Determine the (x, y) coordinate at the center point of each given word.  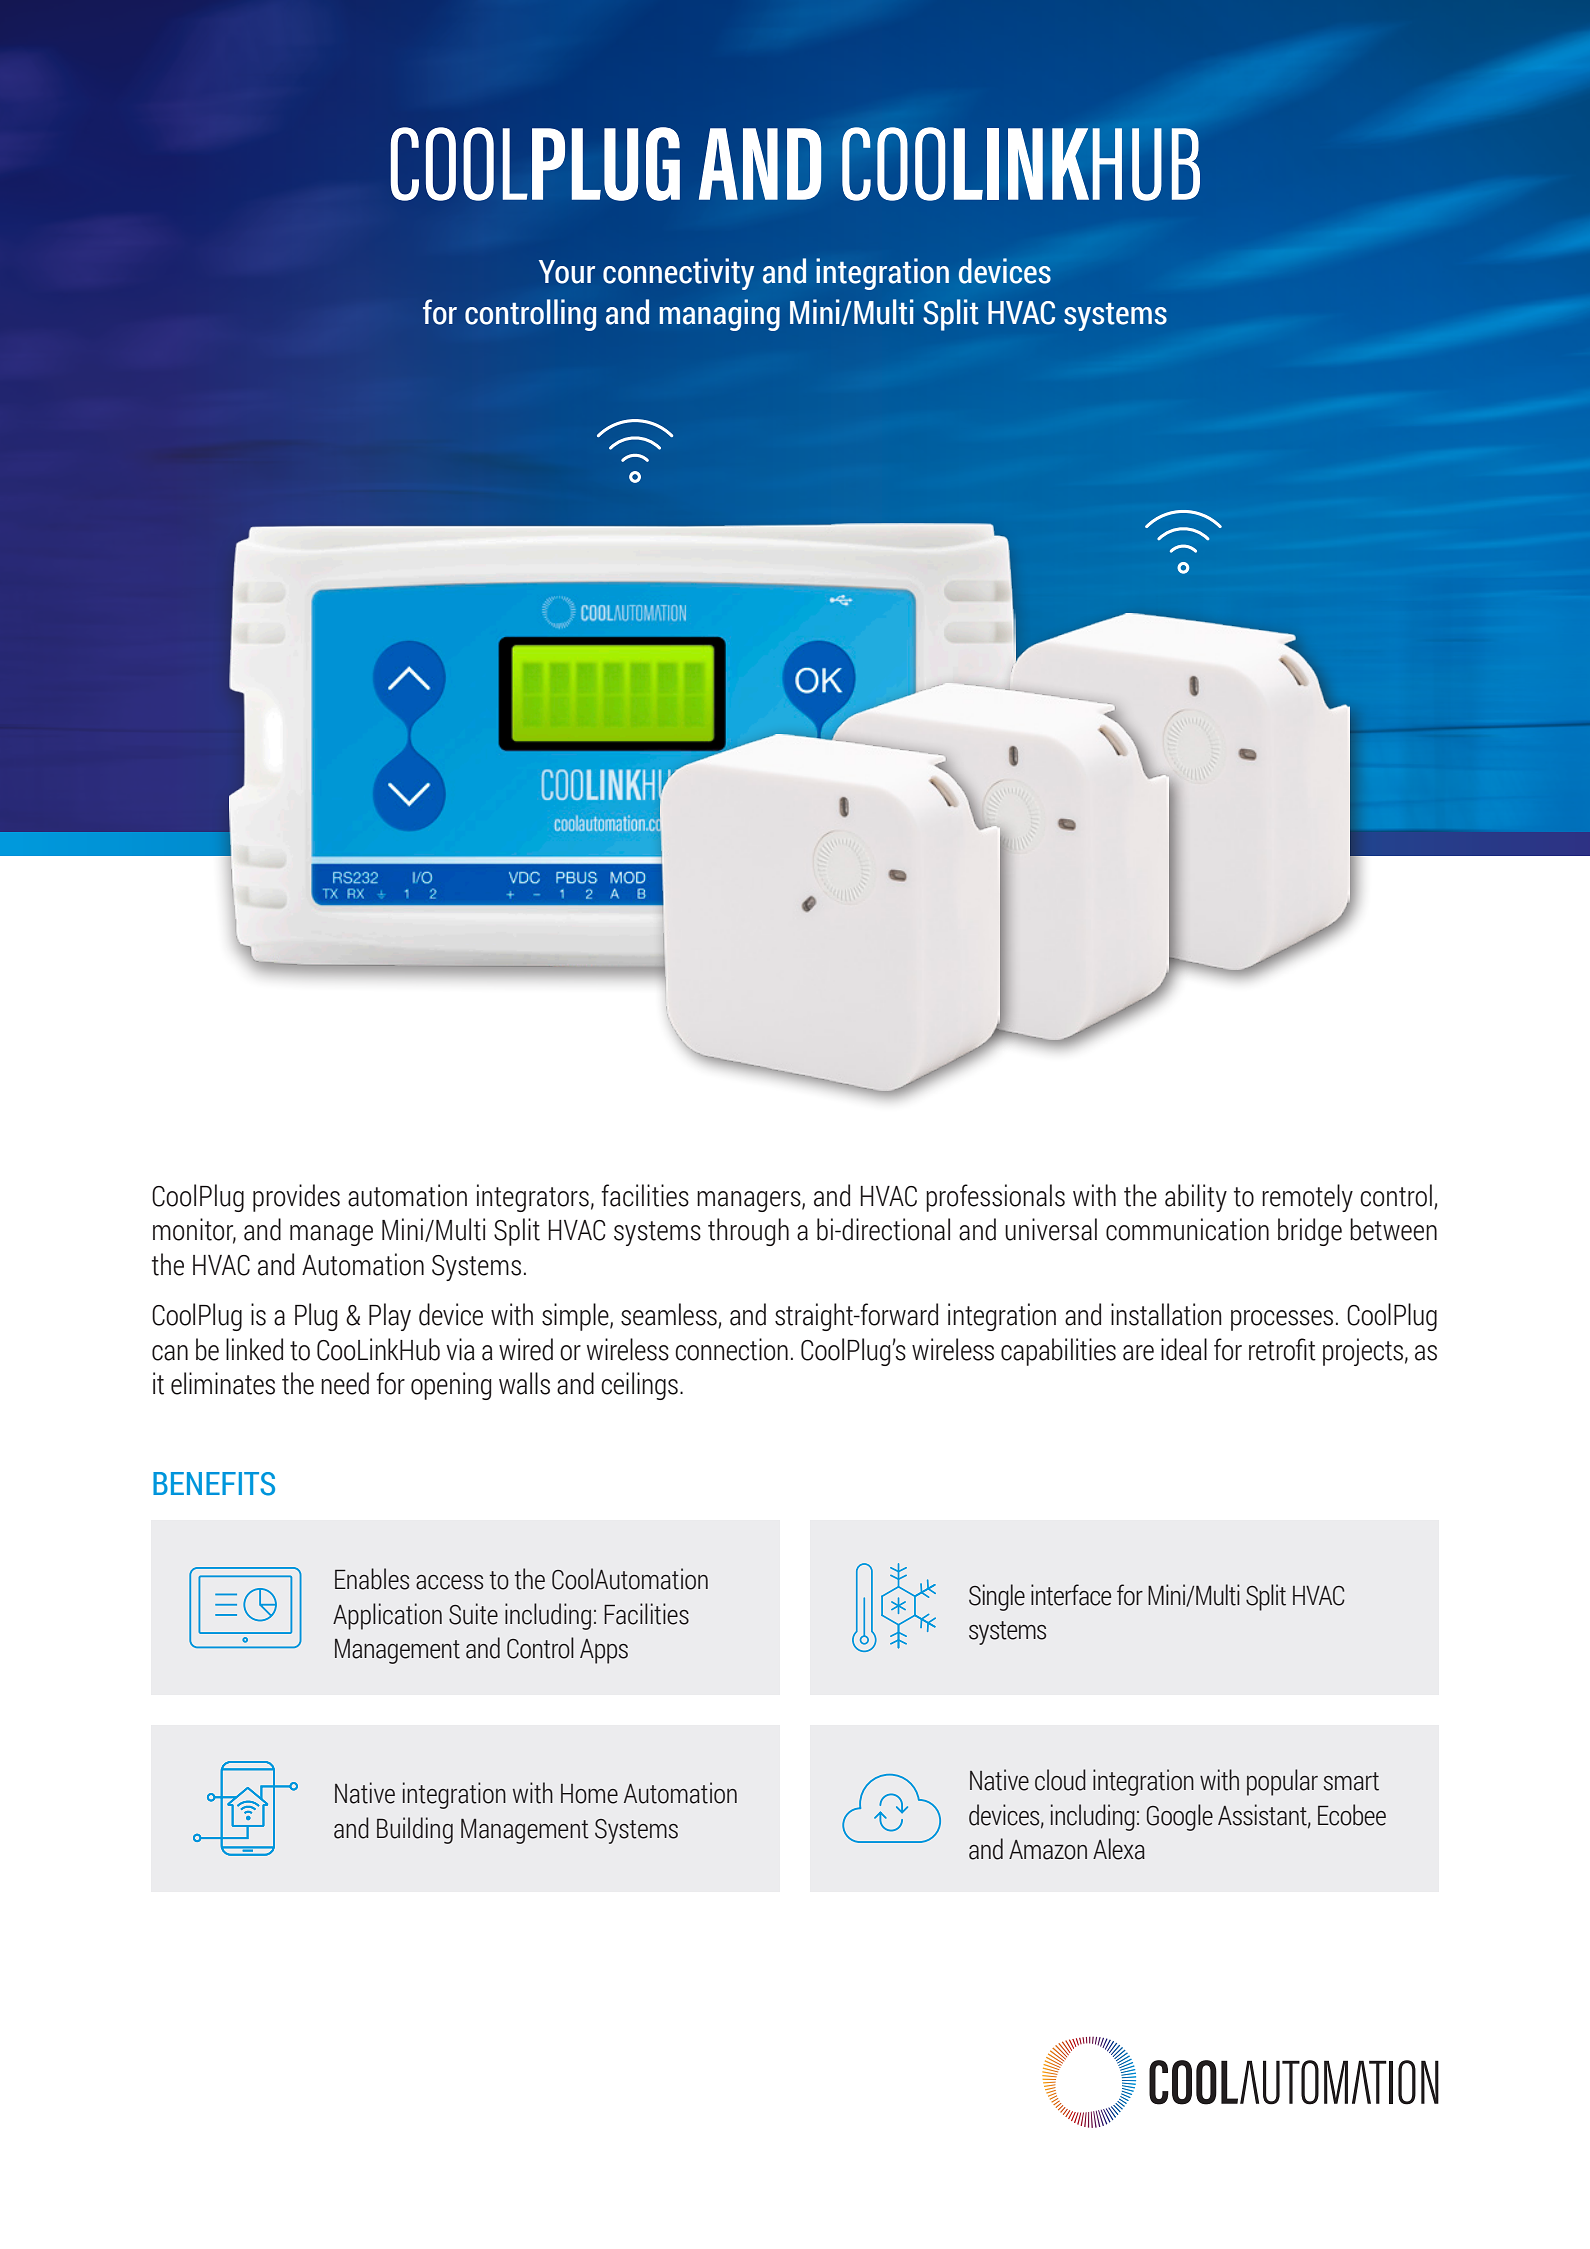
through (748, 1232)
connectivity (678, 274)
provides (296, 1198)
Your (567, 272)
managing (719, 315)
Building (415, 1830)
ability (1196, 1198)
